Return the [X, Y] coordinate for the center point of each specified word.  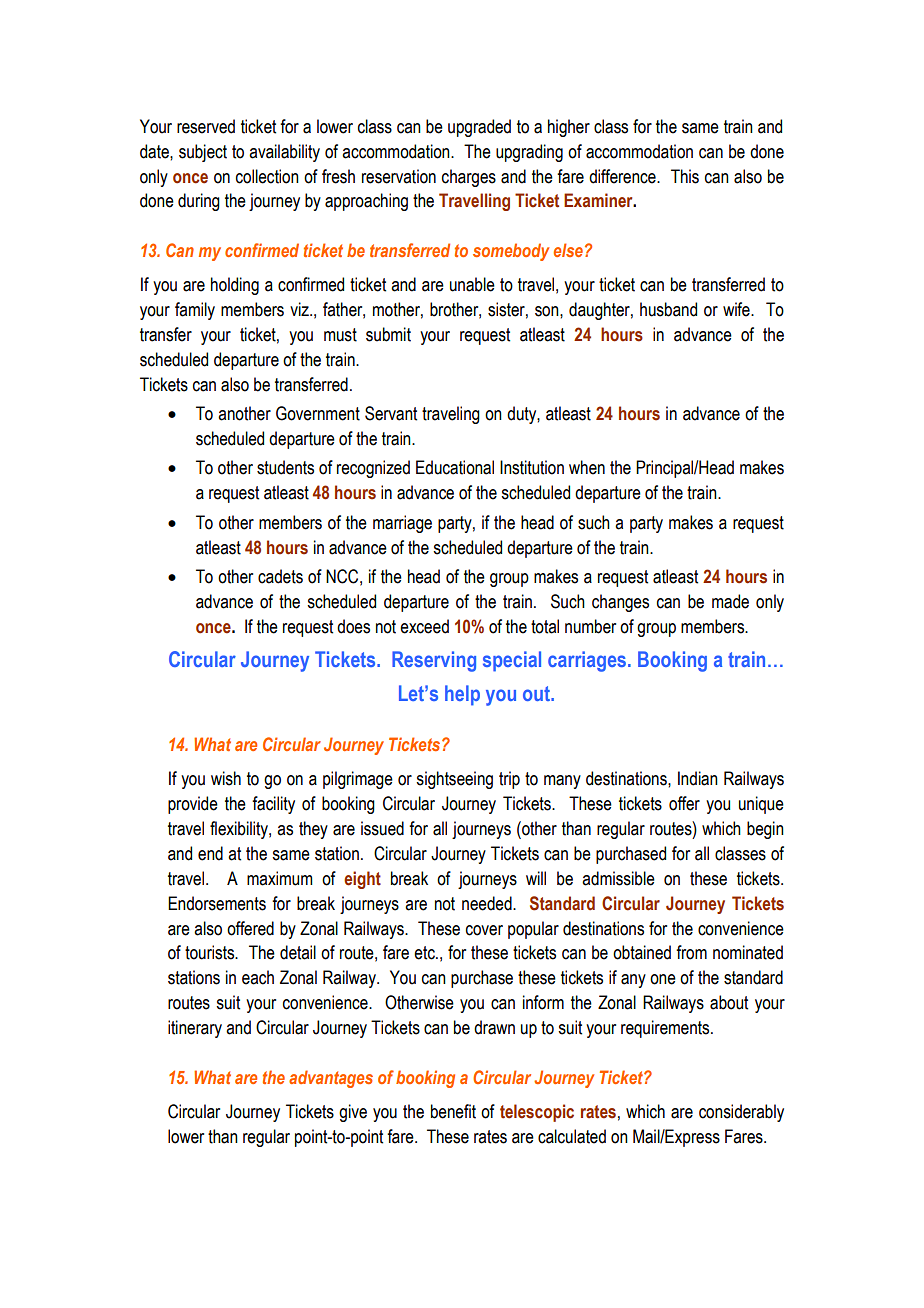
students [285, 467]
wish [226, 778]
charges [469, 178]
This [685, 176]
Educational [455, 467]
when [587, 467]
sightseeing [454, 780]
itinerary [195, 1029]
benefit [453, 1111]
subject [203, 153]
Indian [698, 778]
